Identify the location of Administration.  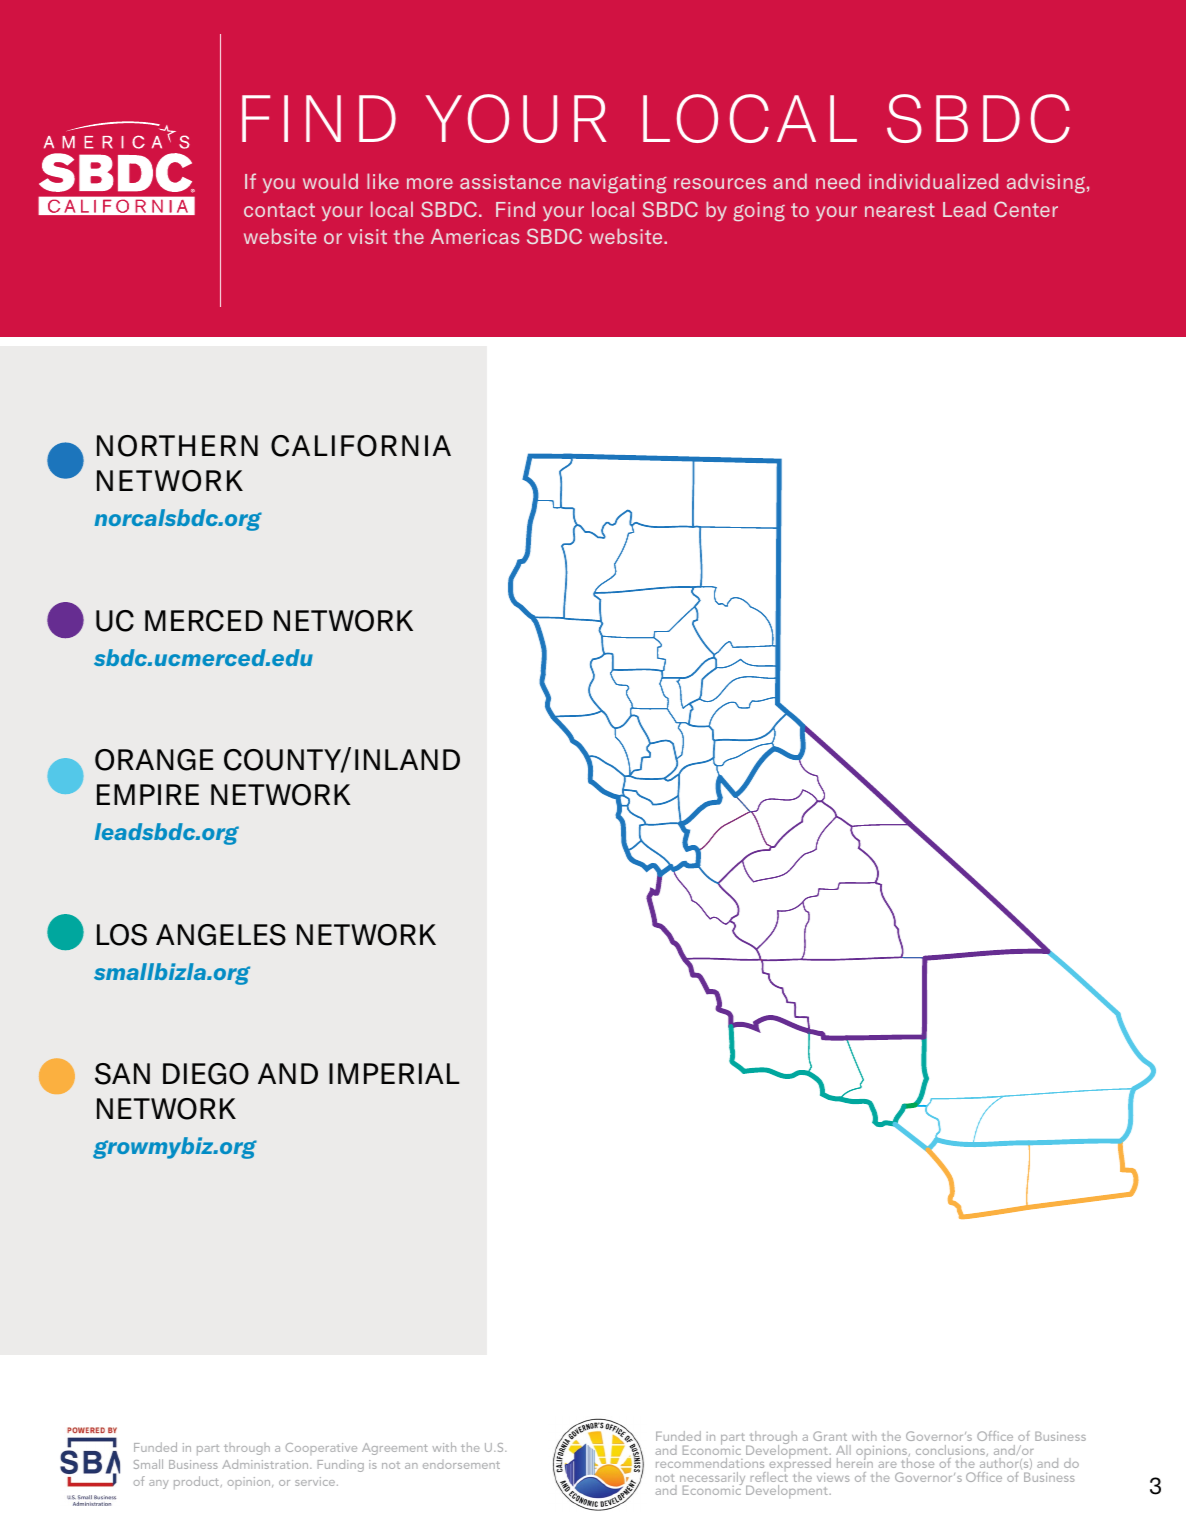
(266, 1464).
